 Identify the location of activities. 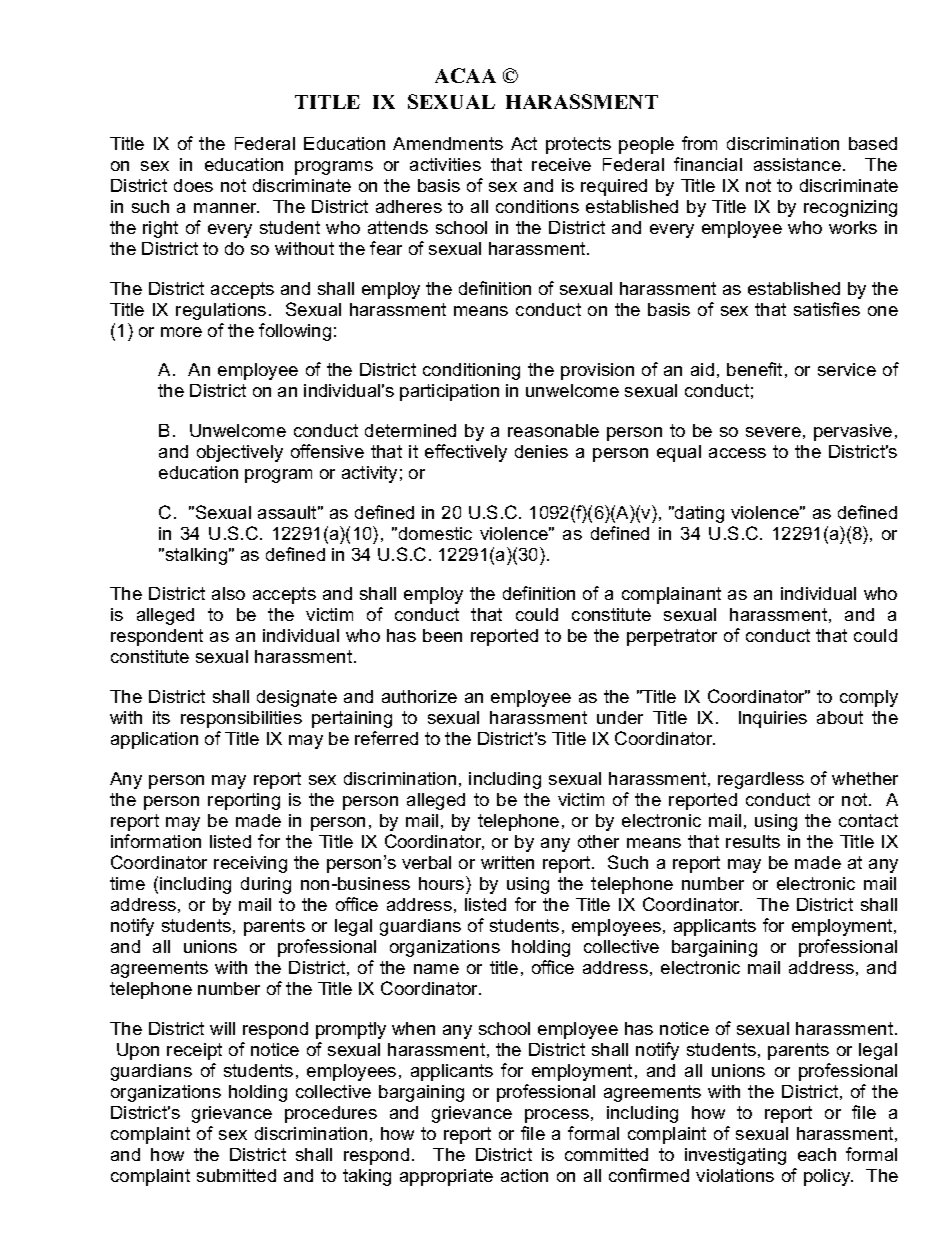
(445, 164).
